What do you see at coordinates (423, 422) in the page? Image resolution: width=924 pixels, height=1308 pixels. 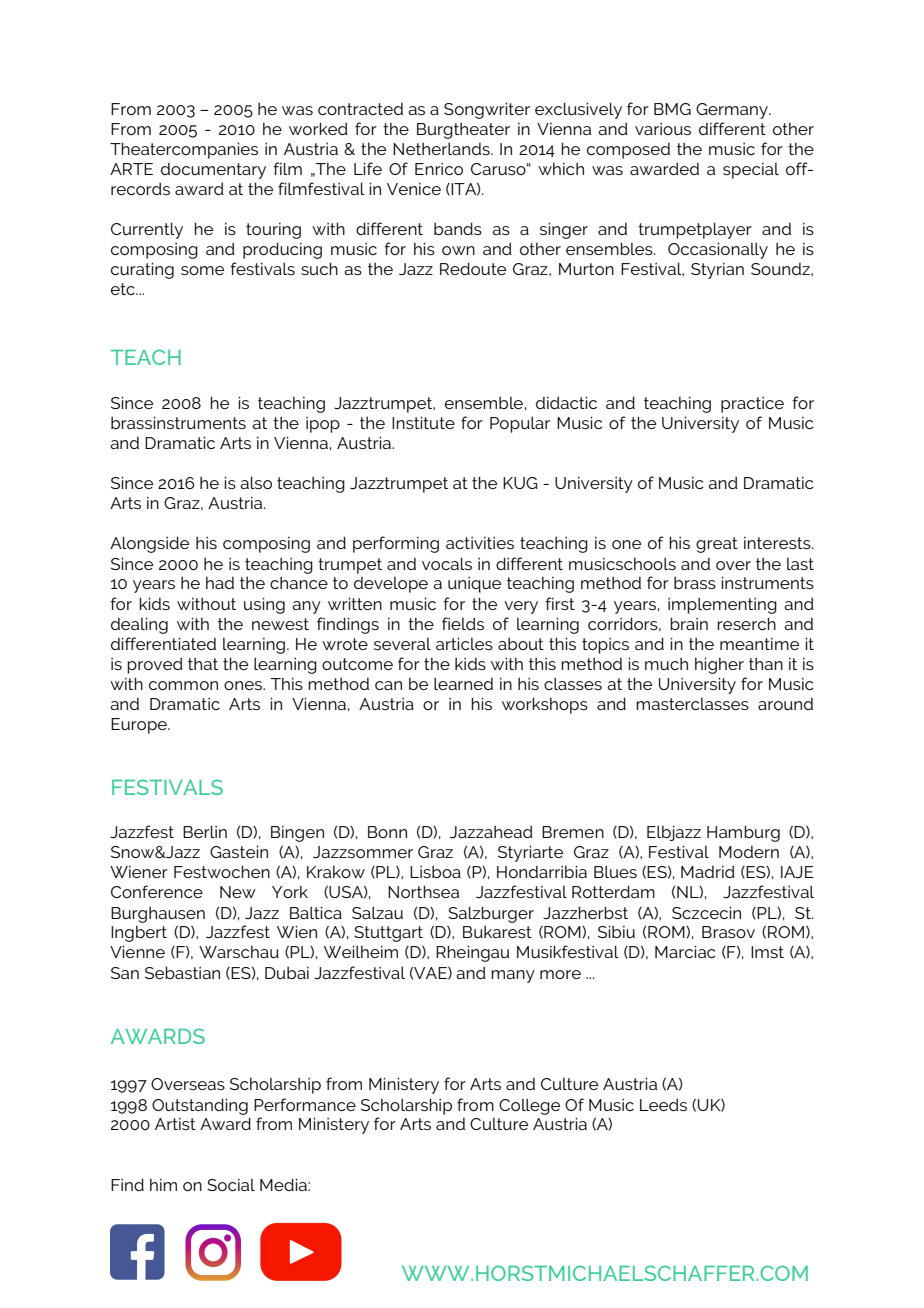 I see `Institute` at bounding box center [423, 422].
